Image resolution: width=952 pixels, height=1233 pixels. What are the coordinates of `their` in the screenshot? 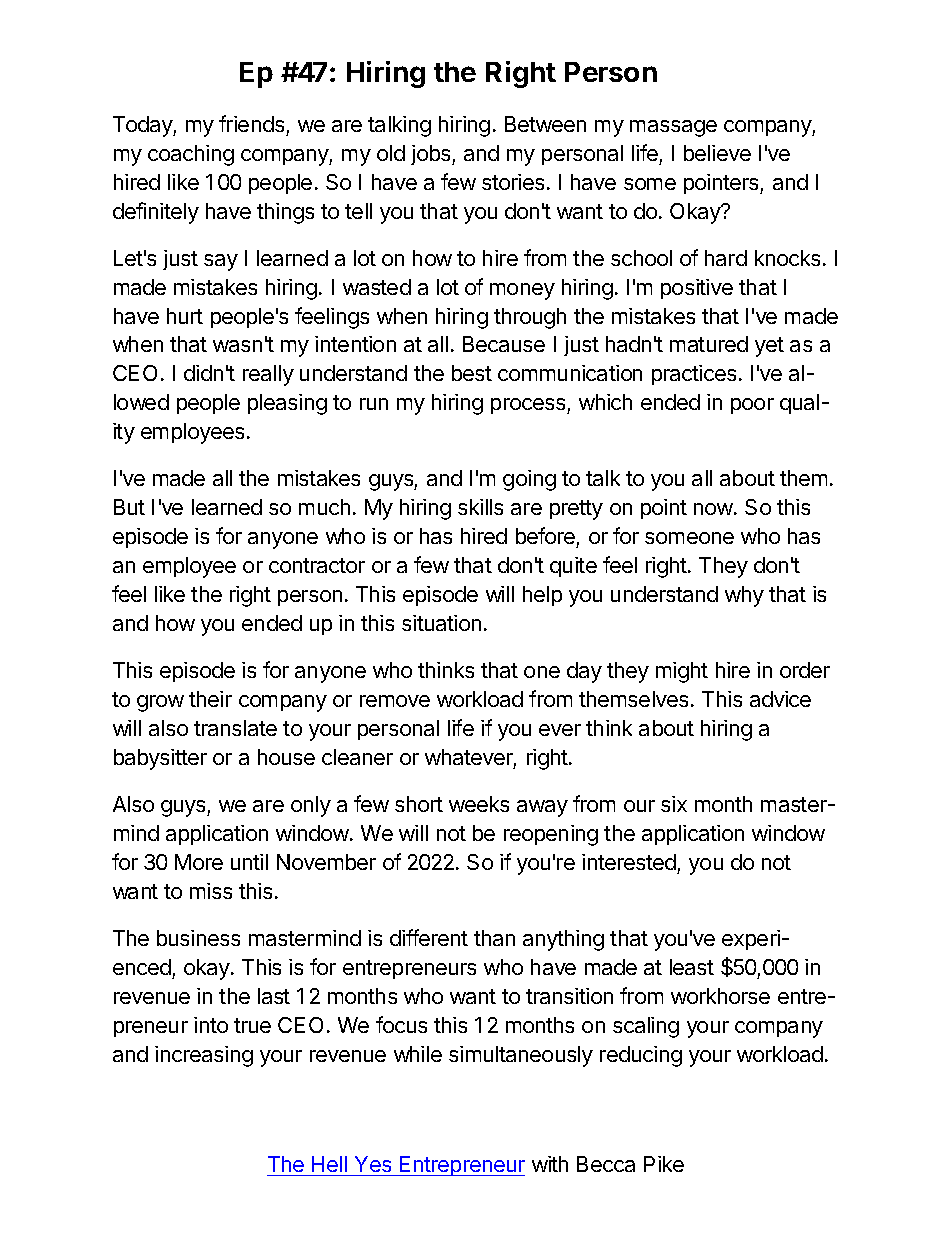 It's located at (210, 699).
